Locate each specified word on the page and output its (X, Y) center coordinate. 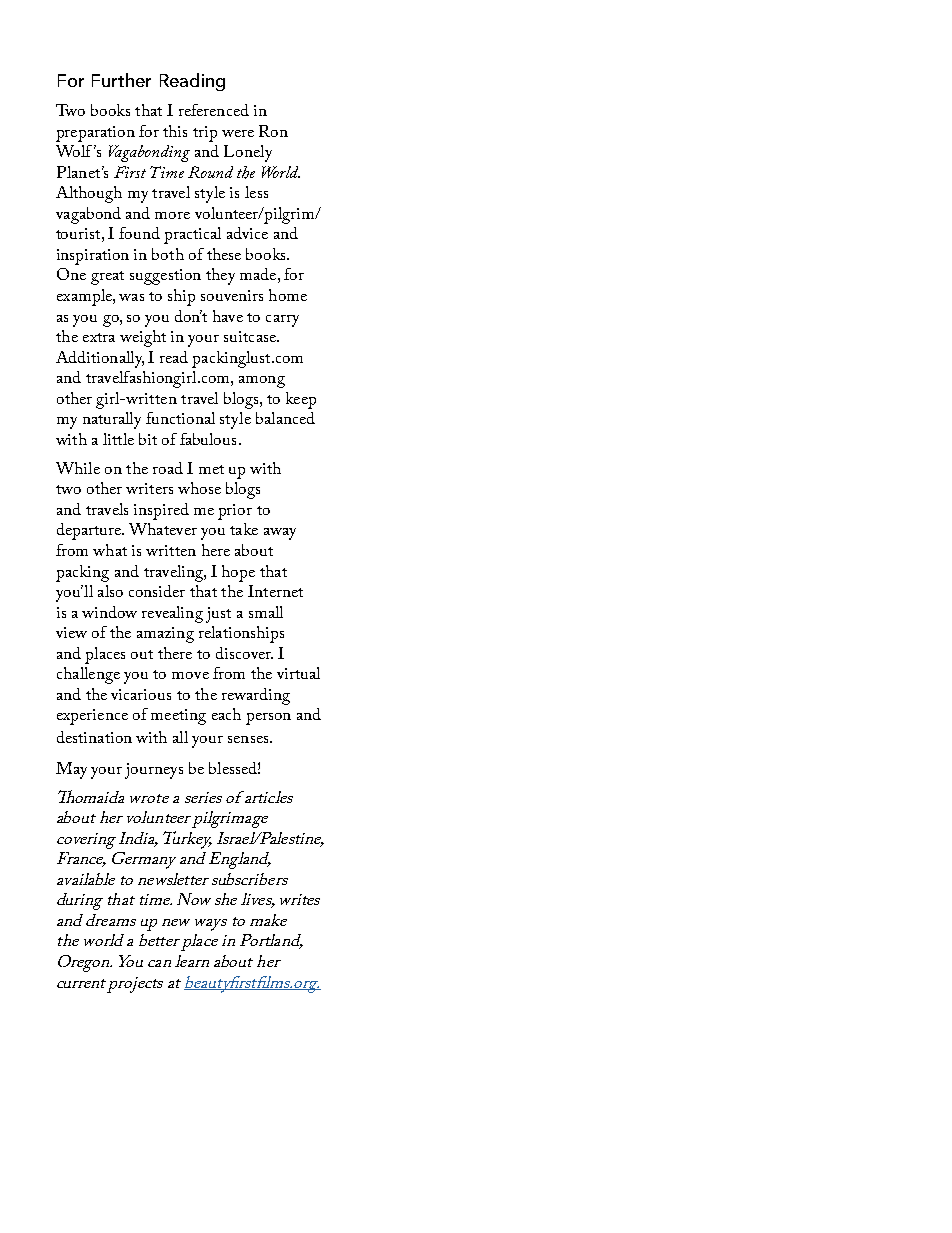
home (288, 295)
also (110, 591)
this (175, 131)
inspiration (93, 257)
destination (94, 737)
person (268, 719)
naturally (112, 420)
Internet (275, 591)
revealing (172, 614)
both (168, 254)
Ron (273, 131)
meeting (178, 717)
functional (180, 418)
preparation (95, 134)
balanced (285, 418)
